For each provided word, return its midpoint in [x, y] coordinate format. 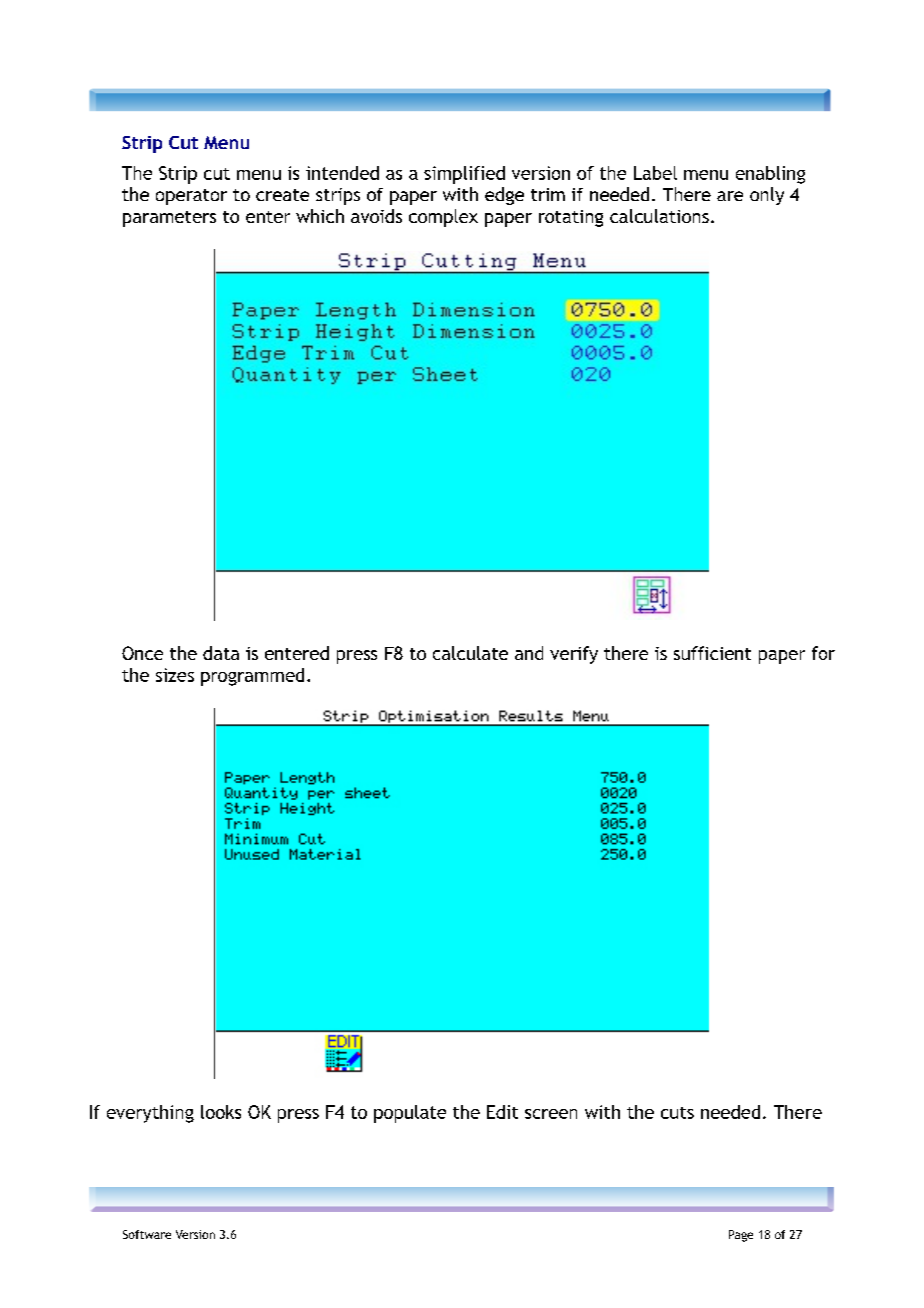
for [823, 653]
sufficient [712, 653]
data [221, 653]
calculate [470, 653]
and [529, 653]
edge [504, 196]
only [767, 196]
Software [147, 1234]
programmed [252, 677]
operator [191, 197]
